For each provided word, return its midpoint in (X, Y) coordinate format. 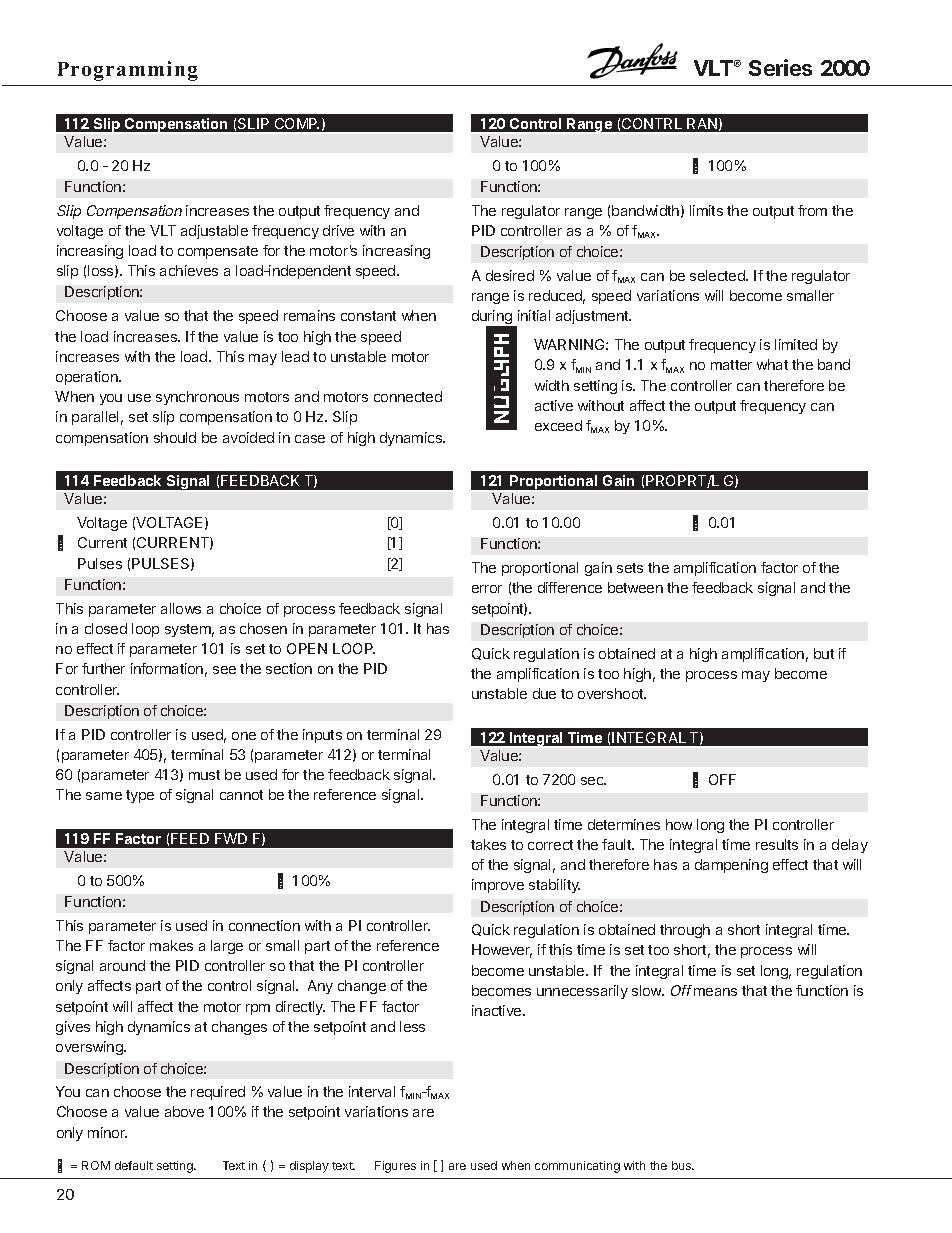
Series (780, 67)
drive (338, 230)
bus (683, 1165)
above (184, 1111)
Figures (395, 1167)
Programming (128, 71)
